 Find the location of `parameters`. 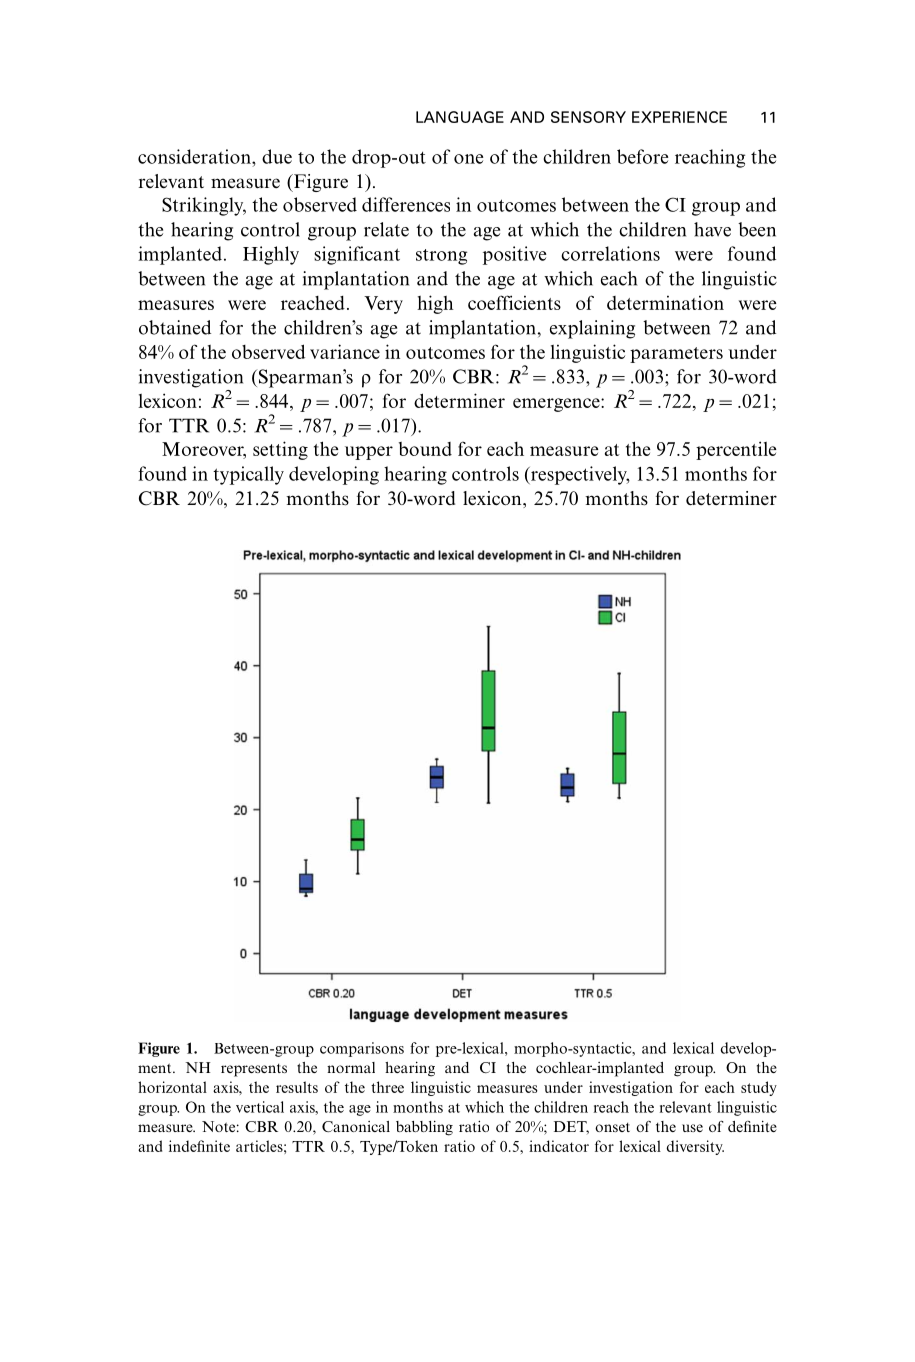

parameters is located at coordinates (676, 355).
